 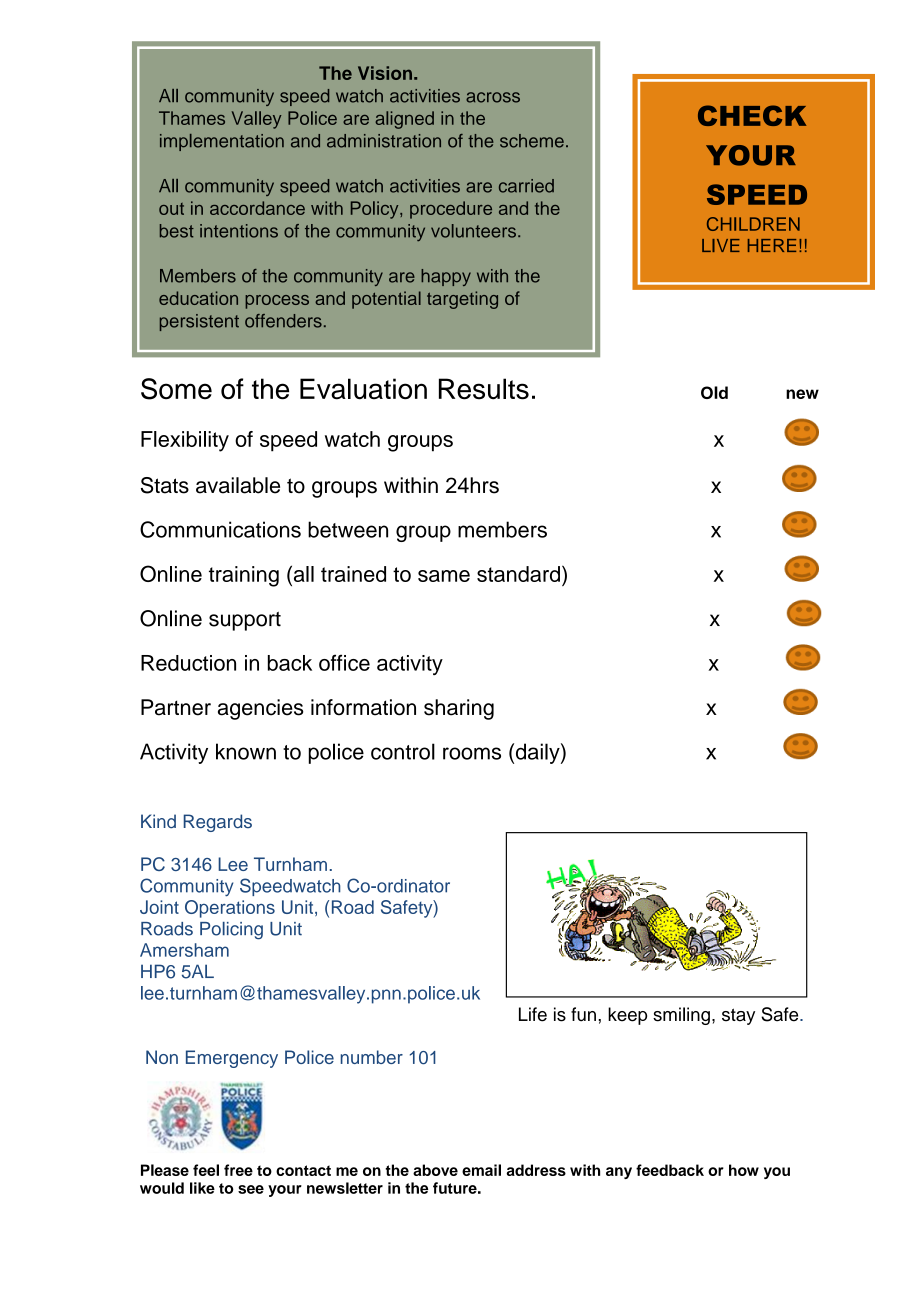 I want to click on across, so click(x=493, y=97).
